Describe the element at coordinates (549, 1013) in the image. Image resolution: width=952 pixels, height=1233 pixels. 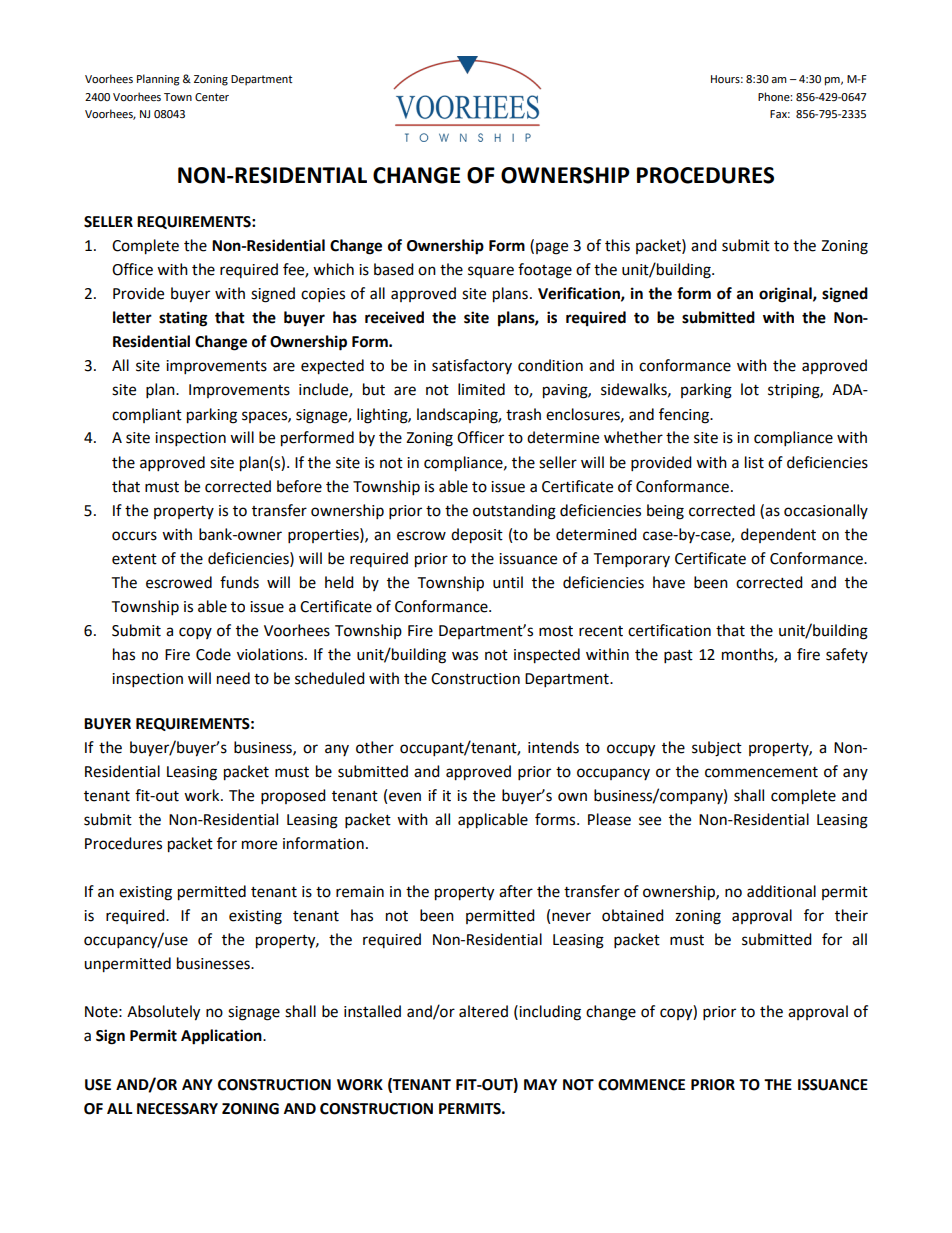
I see `including` at that location.
